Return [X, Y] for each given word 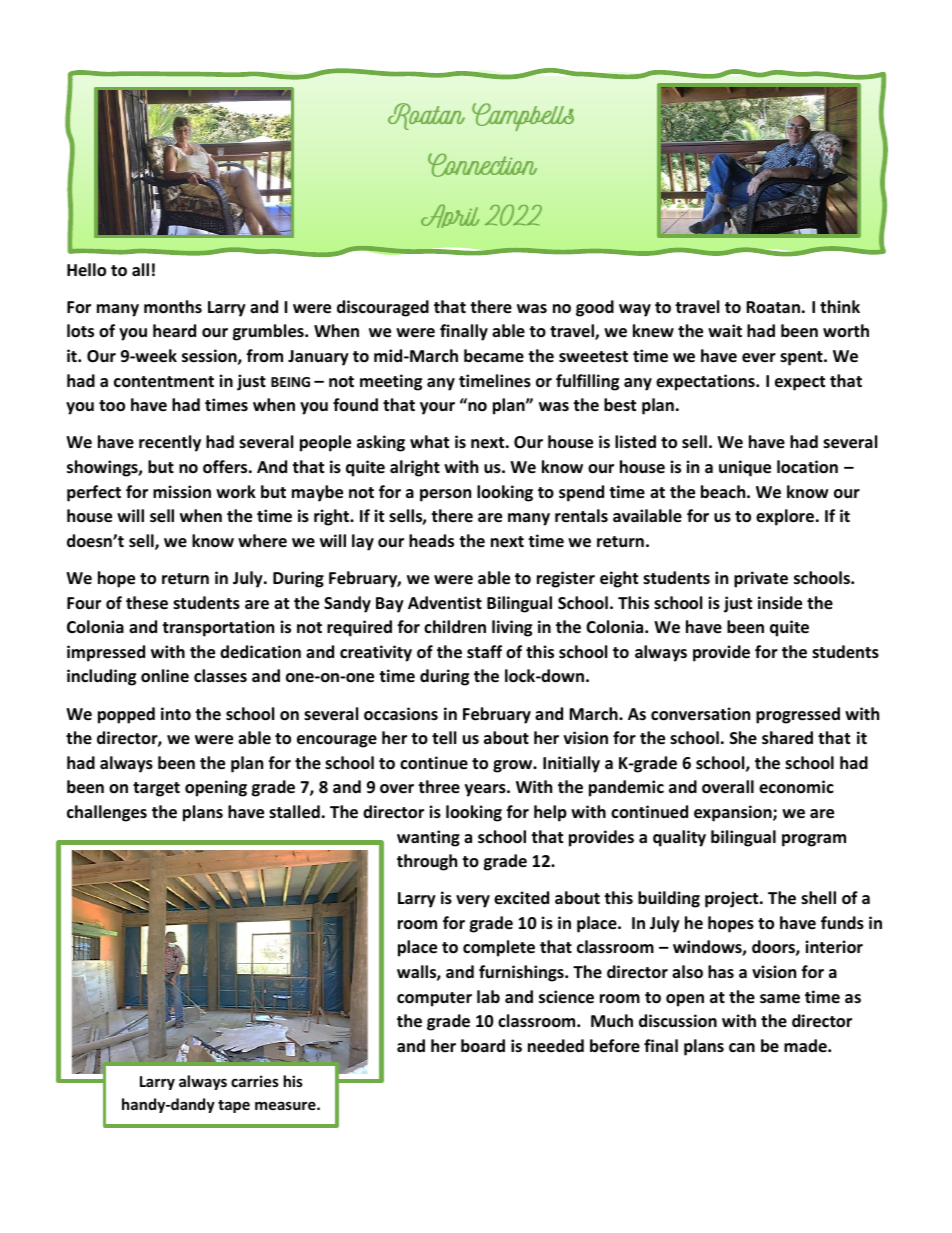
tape [234, 1106]
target [156, 789]
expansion [734, 813]
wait [725, 330]
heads [431, 541]
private [761, 579]
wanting [428, 838]
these [147, 603]
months [173, 307]
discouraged [383, 308]
